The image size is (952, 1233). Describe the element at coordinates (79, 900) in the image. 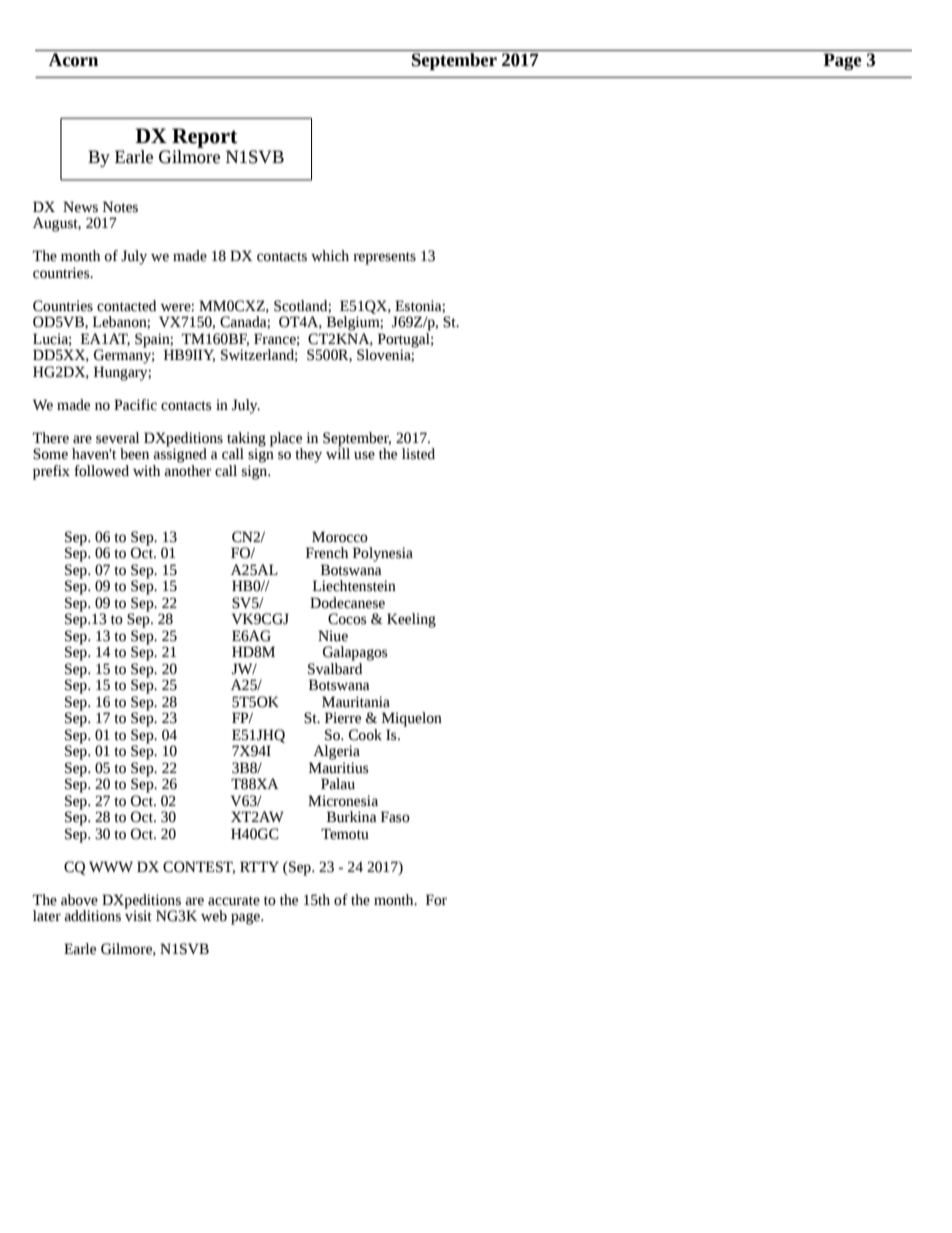

I see `above` at that location.
